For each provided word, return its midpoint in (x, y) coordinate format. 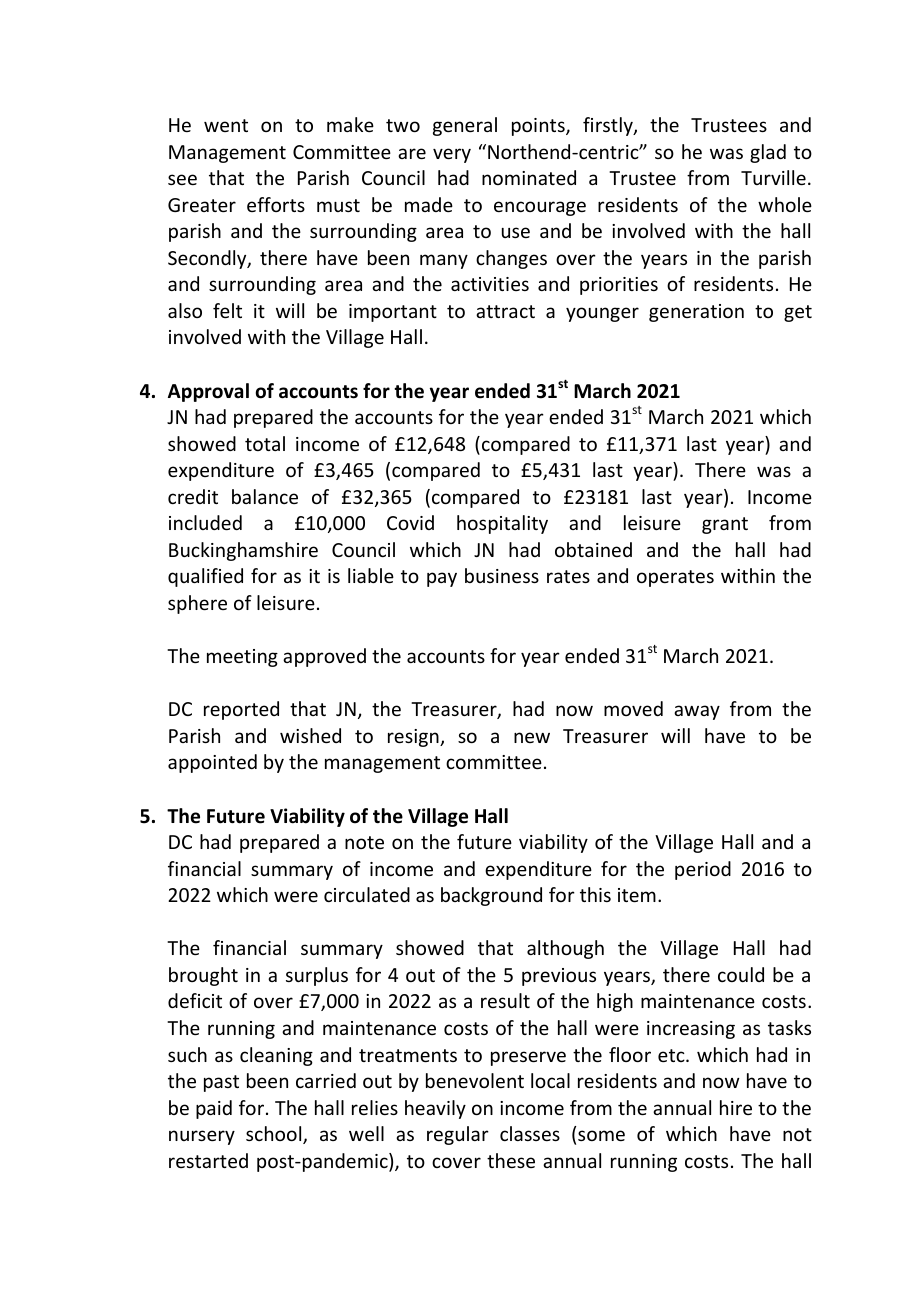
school (275, 1135)
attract (505, 311)
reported (241, 710)
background (491, 896)
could (741, 974)
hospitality (502, 524)
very (452, 155)
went (226, 125)
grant (725, 525)
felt (227, 310)
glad (768, 153)
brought (203, 976)
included (205, 522)
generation (696, 313)
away (697, 712)
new (532, 737)
